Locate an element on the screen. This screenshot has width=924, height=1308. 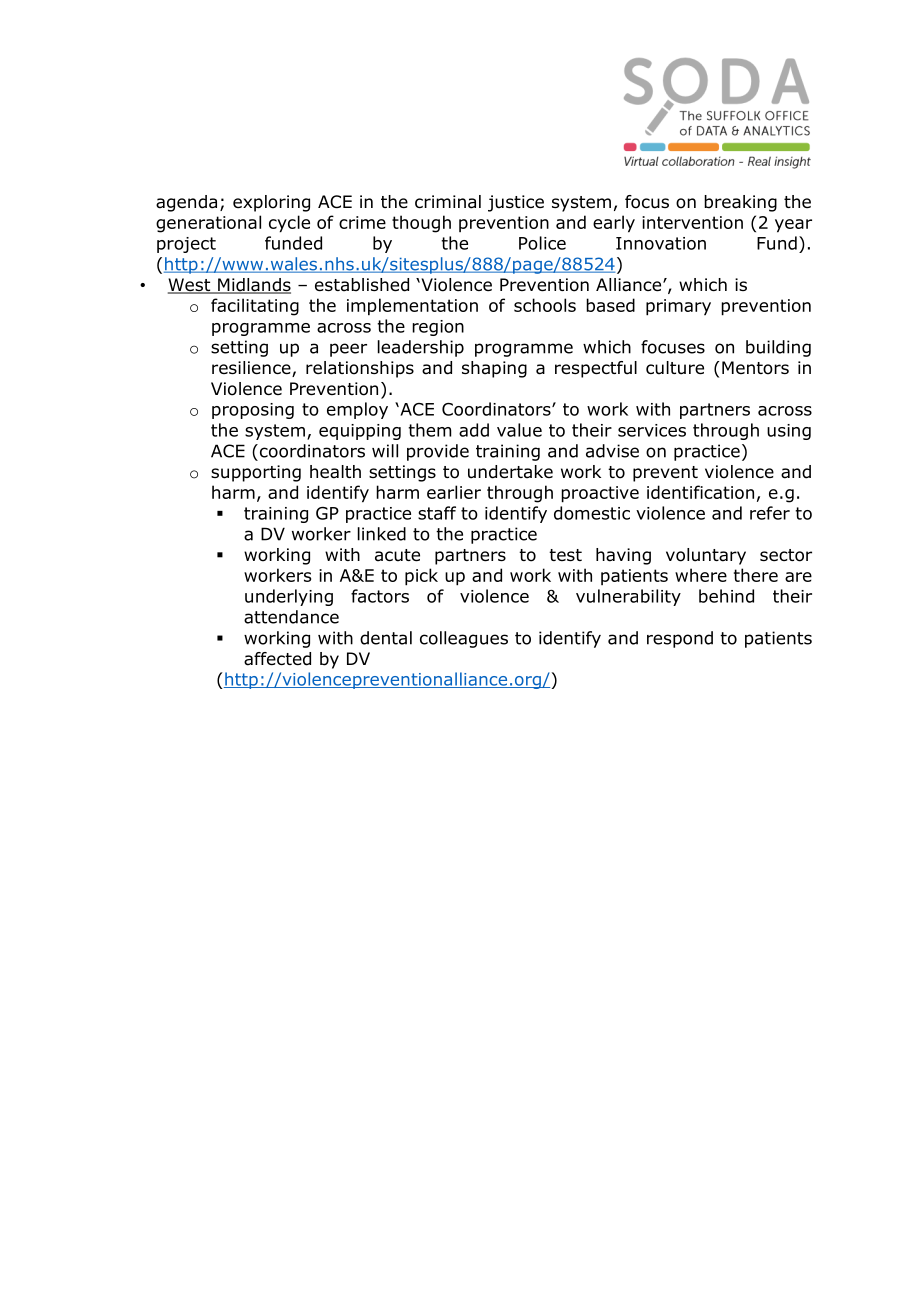
breaking is located at coordinates (740, 203).
